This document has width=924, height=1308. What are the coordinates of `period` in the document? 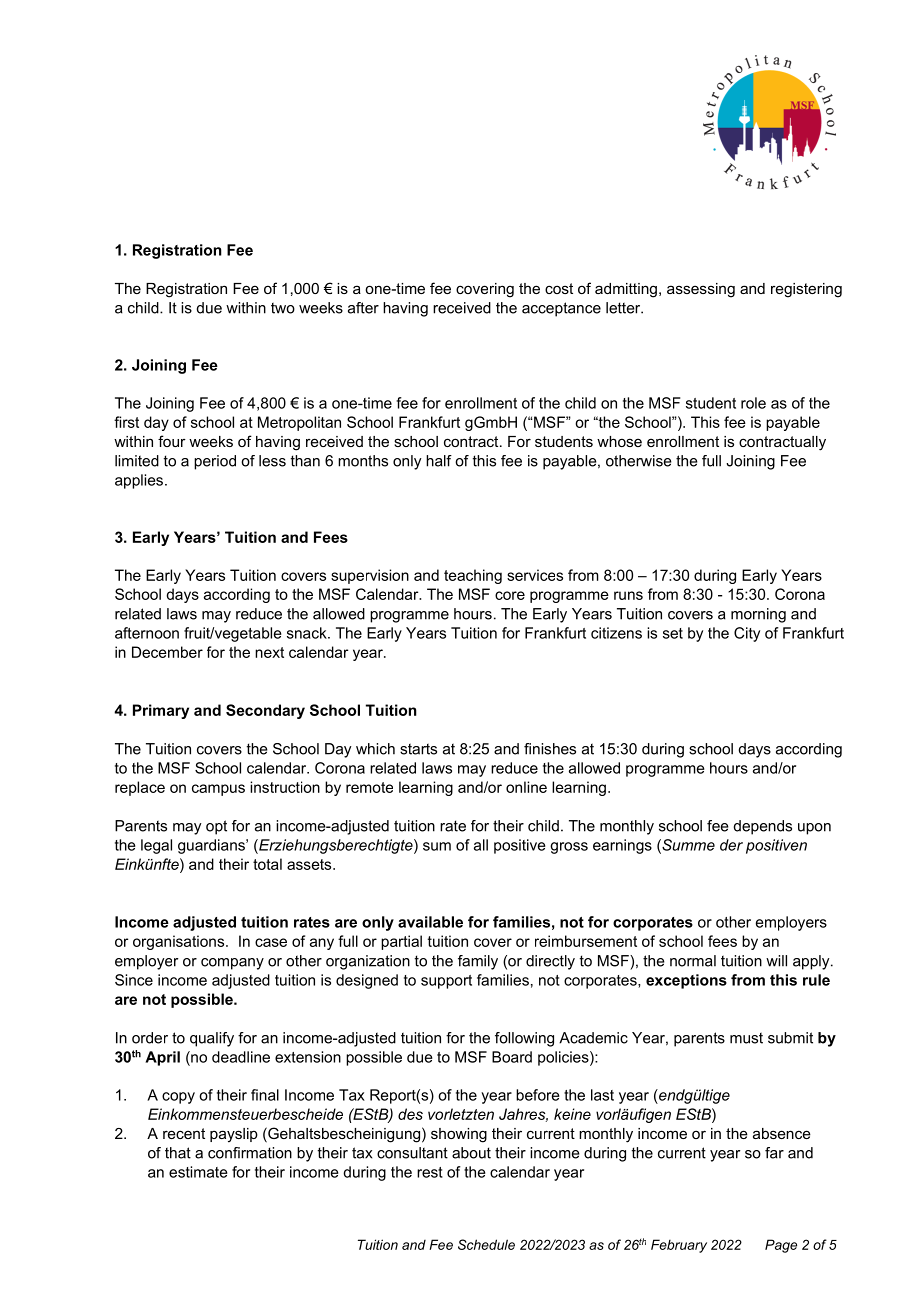 It's located at (215, 462).
